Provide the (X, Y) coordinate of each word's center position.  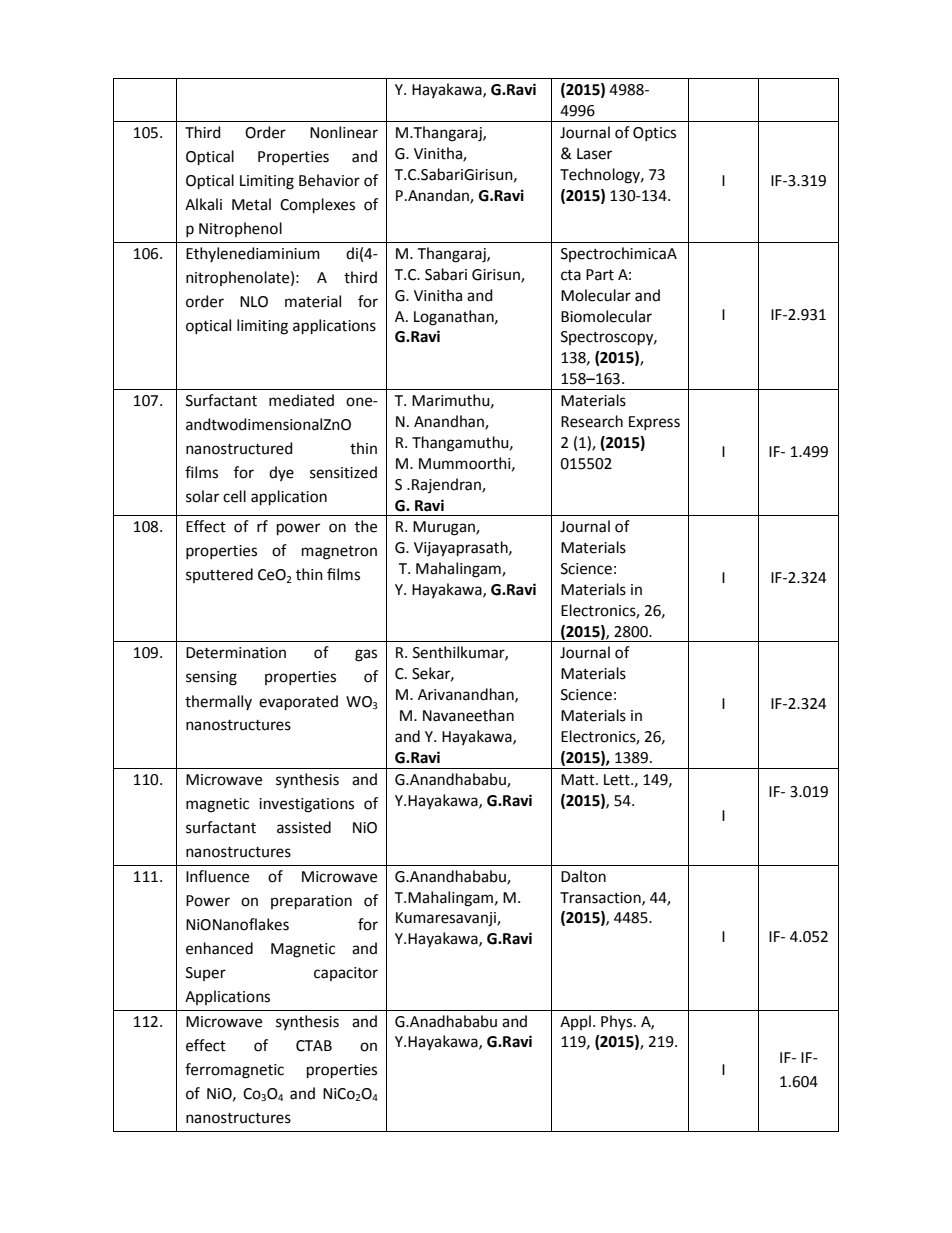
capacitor (346, 974)
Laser (594, 154)
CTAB (314, 1046)
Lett (618, 780)
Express (654, 423)
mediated (301, 400)
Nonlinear (344, 132)
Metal (251, 204)
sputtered (219, 575)
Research (592, 421)
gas (366, 655)
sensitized (343, 472)
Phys (618, 1022)
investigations (306, 805)
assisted (304, 827)
